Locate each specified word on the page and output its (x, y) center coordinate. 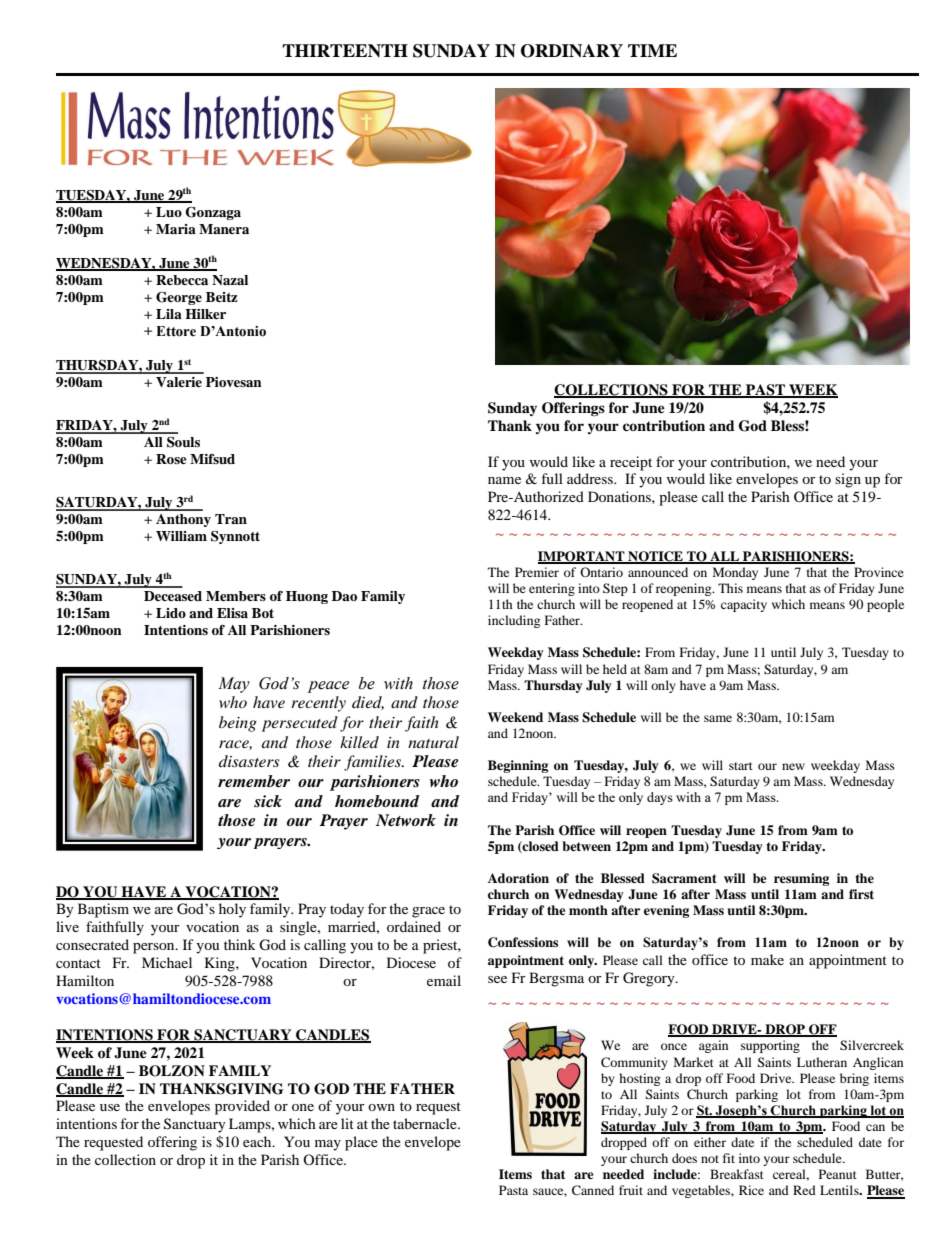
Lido (171, 613)
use (110, 1107)
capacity (744, 605)
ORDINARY (572, 51)
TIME (652, 50)
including (514, 621)
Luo (169, 212)
